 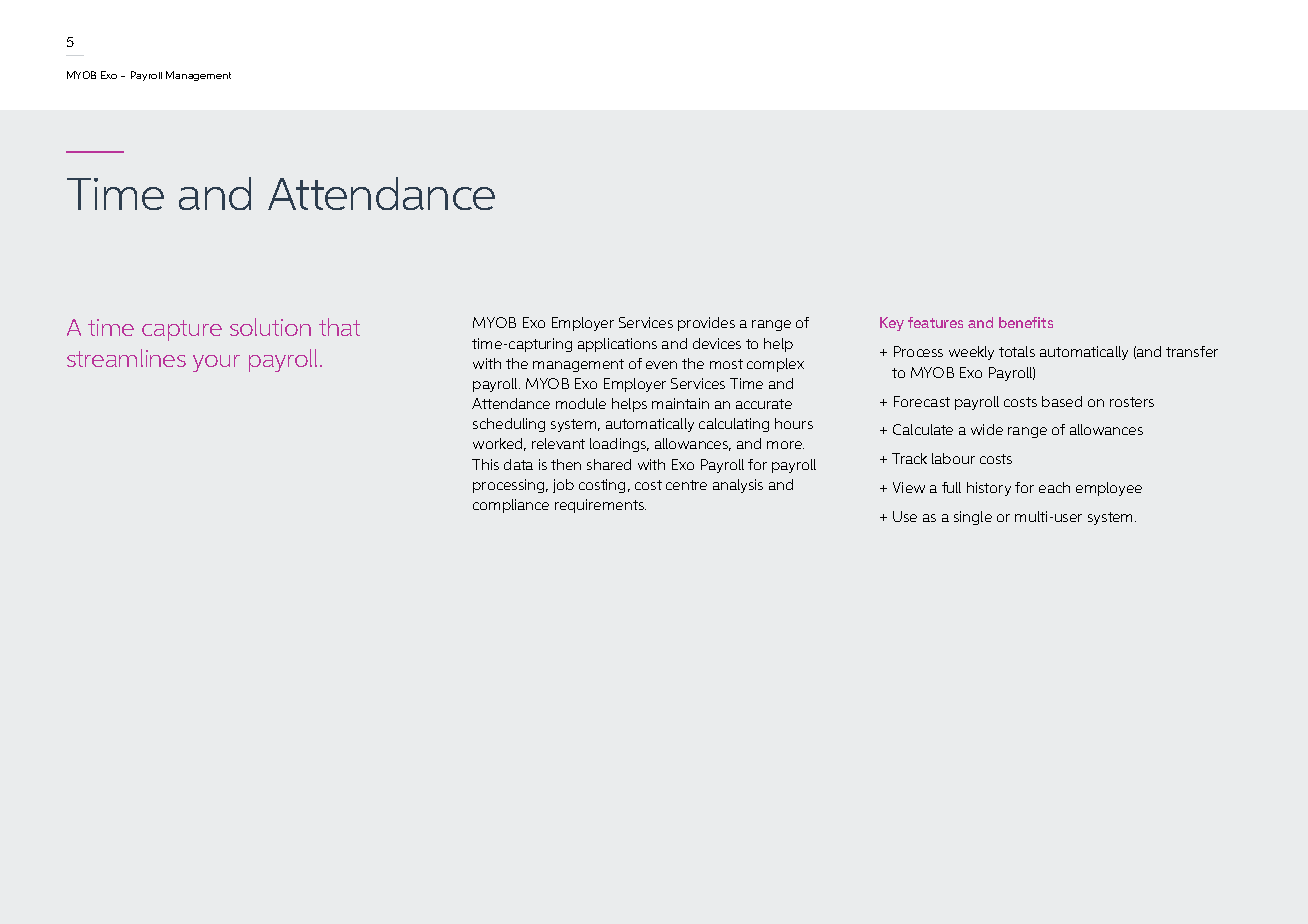 What do you see at coordinates (734, 425) in the screenshot?
I see `calculating` at bounding box center [734, 425].
